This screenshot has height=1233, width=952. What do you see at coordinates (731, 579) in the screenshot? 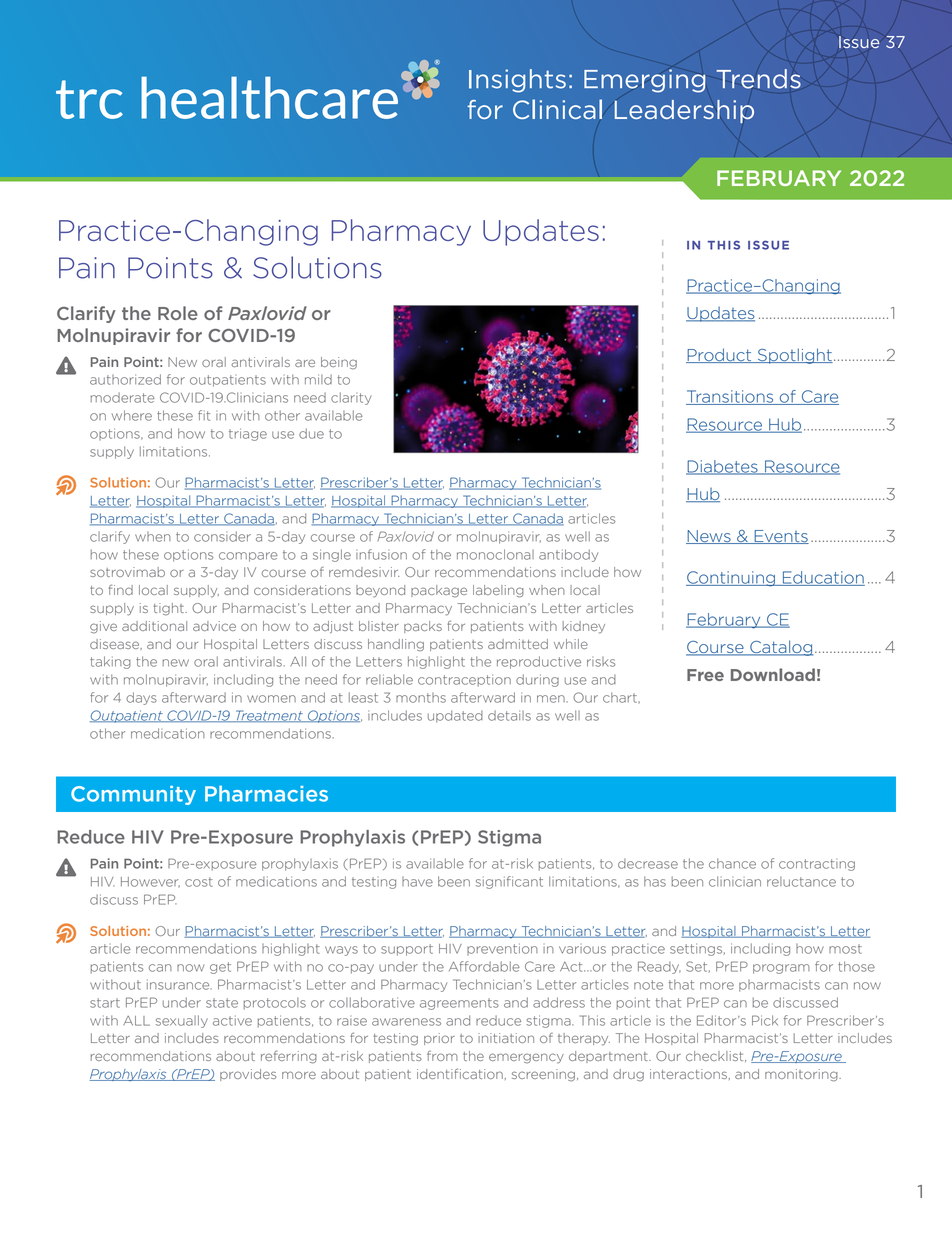
I see `Continuing` at bounding box center [731, 579].
